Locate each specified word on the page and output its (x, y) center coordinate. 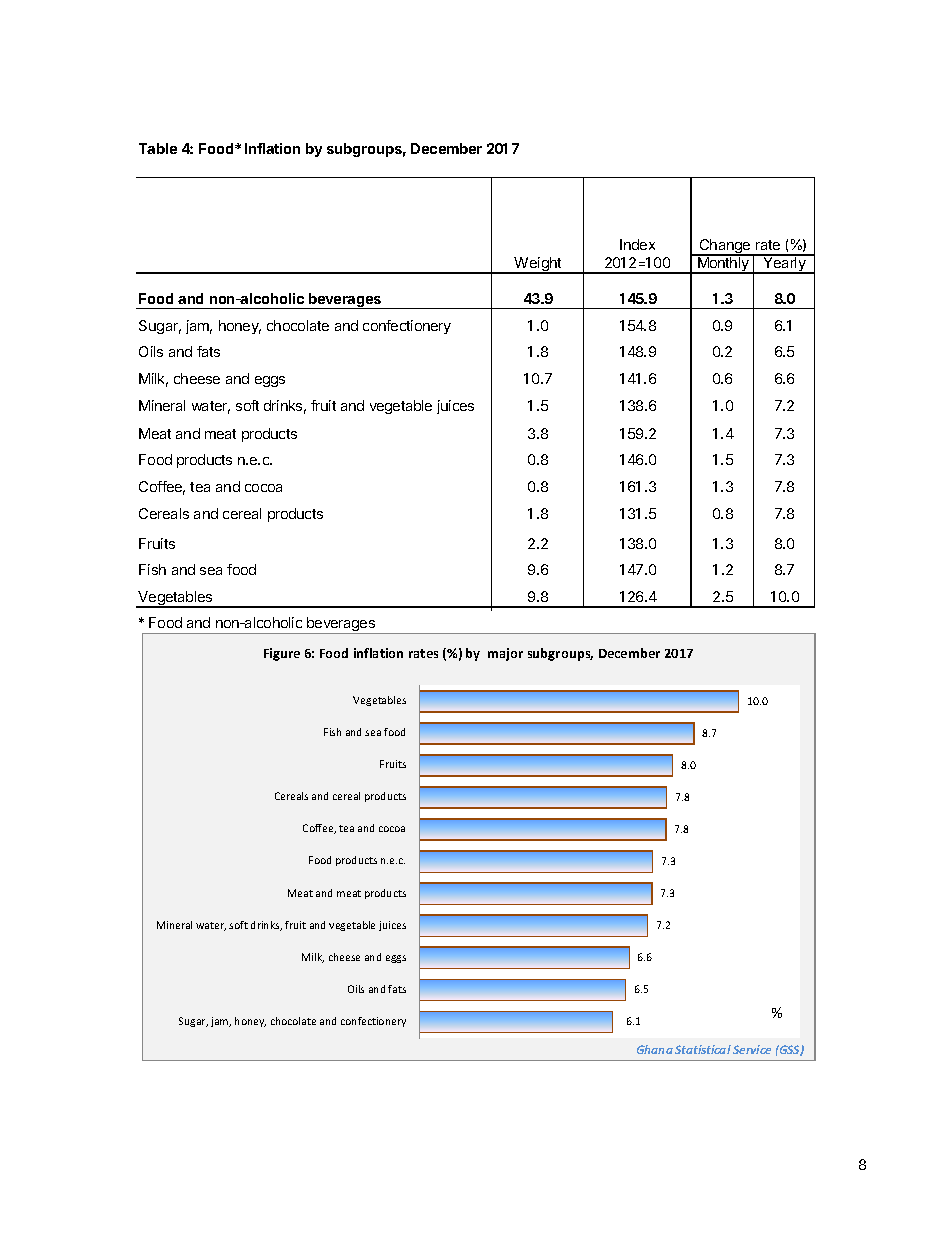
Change (725, 247)
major (505, 654)
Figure (282, 654)
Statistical (703, 1049)
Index (637, 244)
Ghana (655, 1049)
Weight (538, 265)
